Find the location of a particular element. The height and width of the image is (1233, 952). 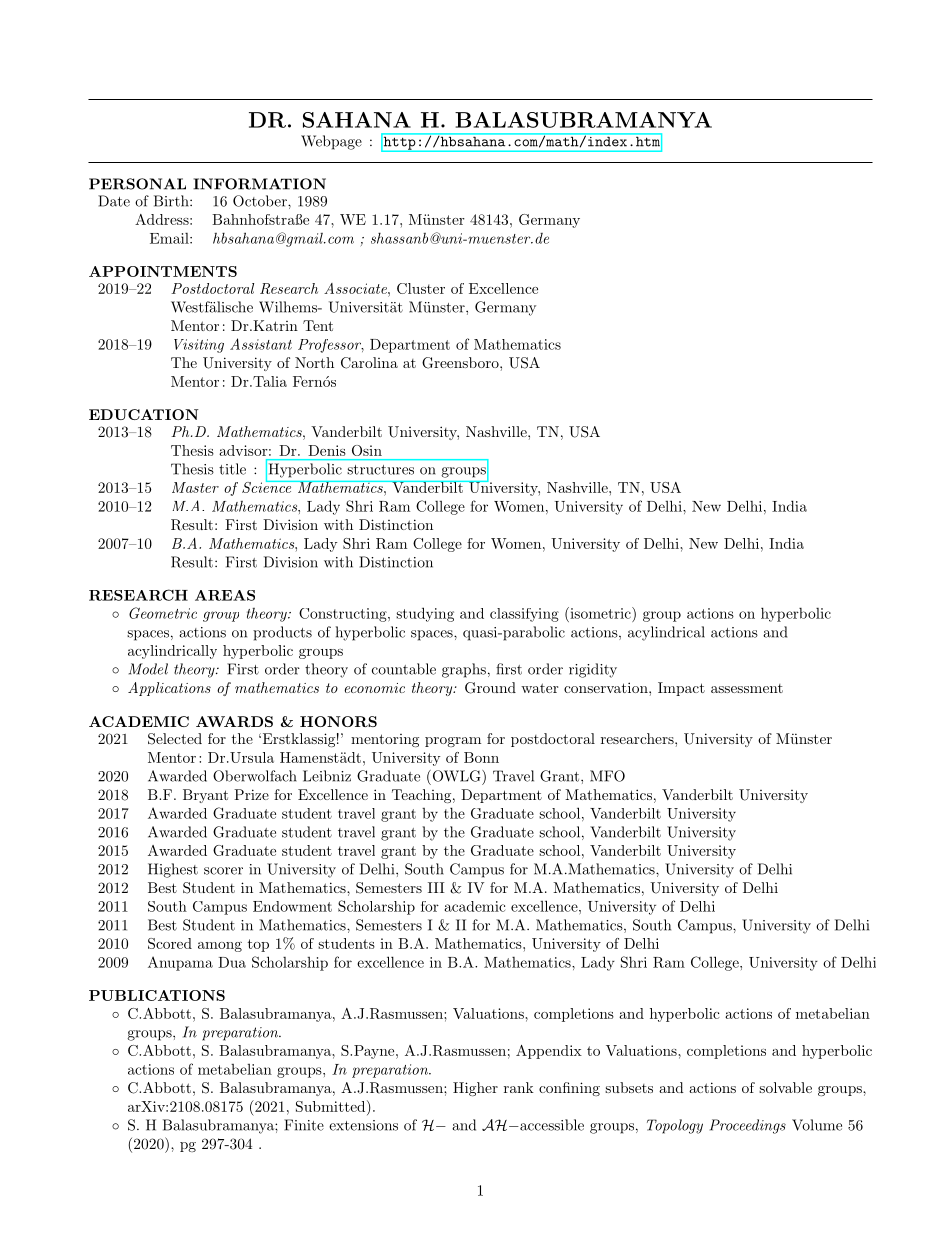

Geometric is located at coordinates (163, 613).
